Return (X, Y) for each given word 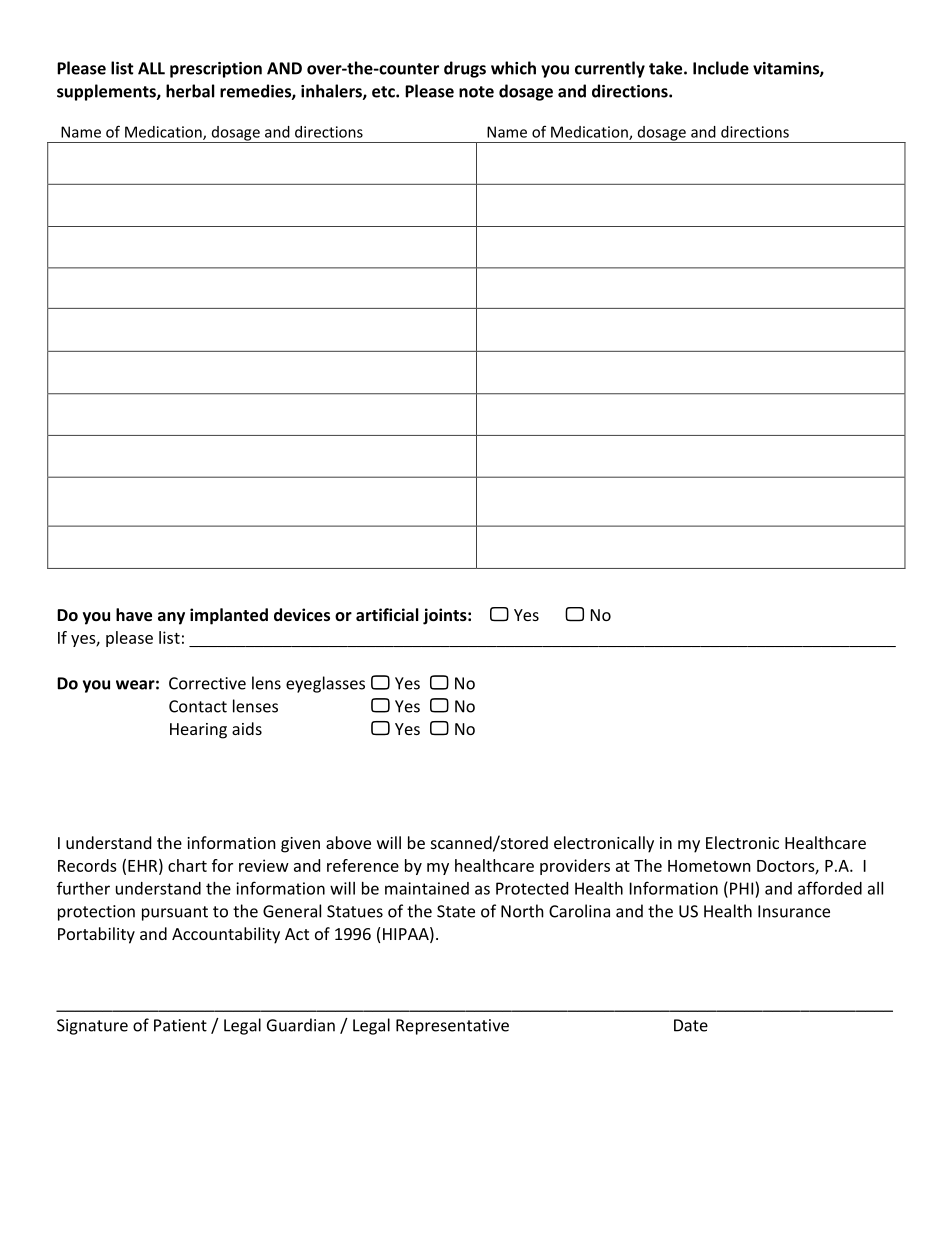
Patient (180, 1025)
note (476, 92)
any (171, 618)
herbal (190, 91)
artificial (387, 614)
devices (302, 614)
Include (721, 68)
